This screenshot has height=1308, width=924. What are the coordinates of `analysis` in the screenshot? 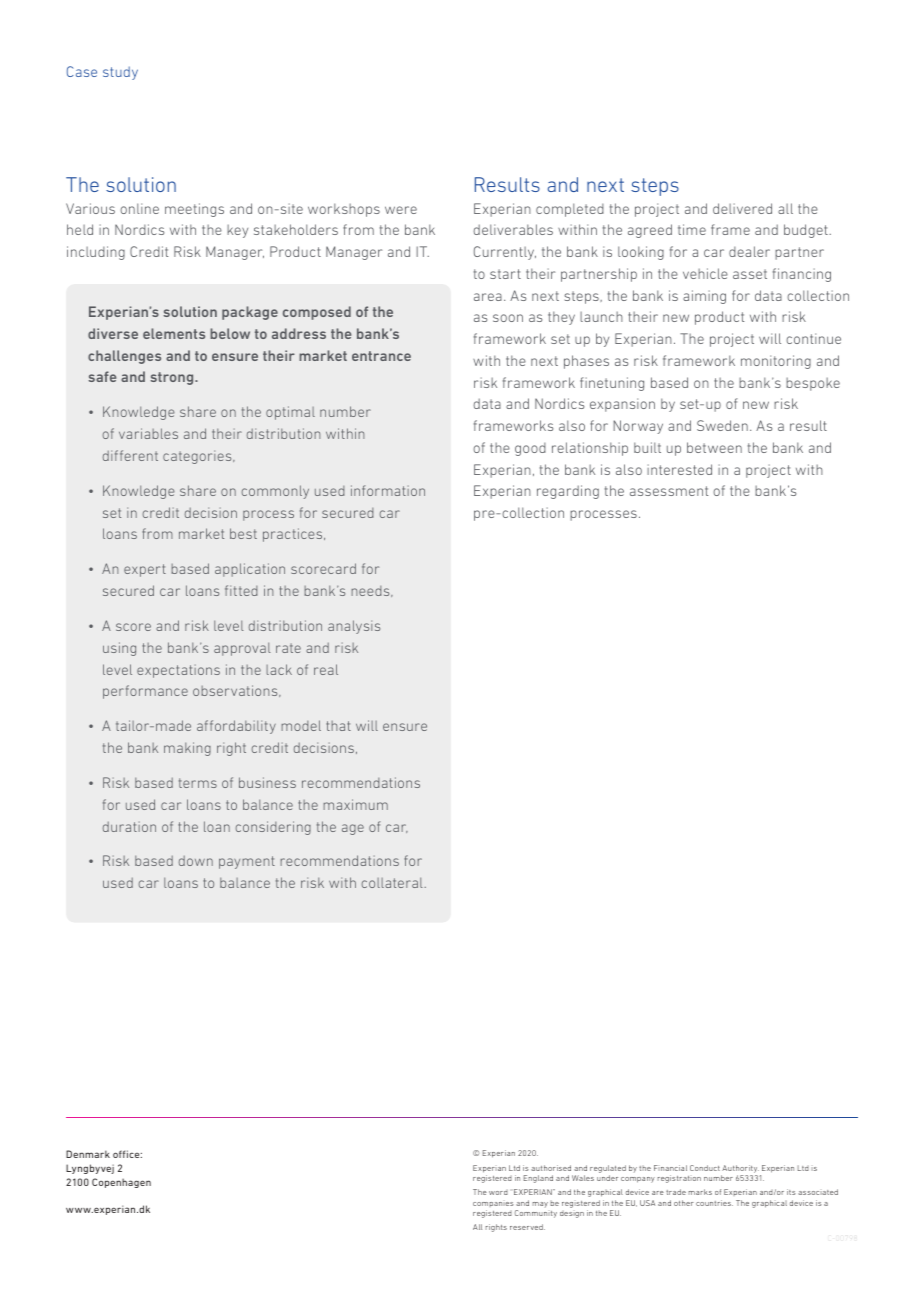 It's located at (354, 627).
